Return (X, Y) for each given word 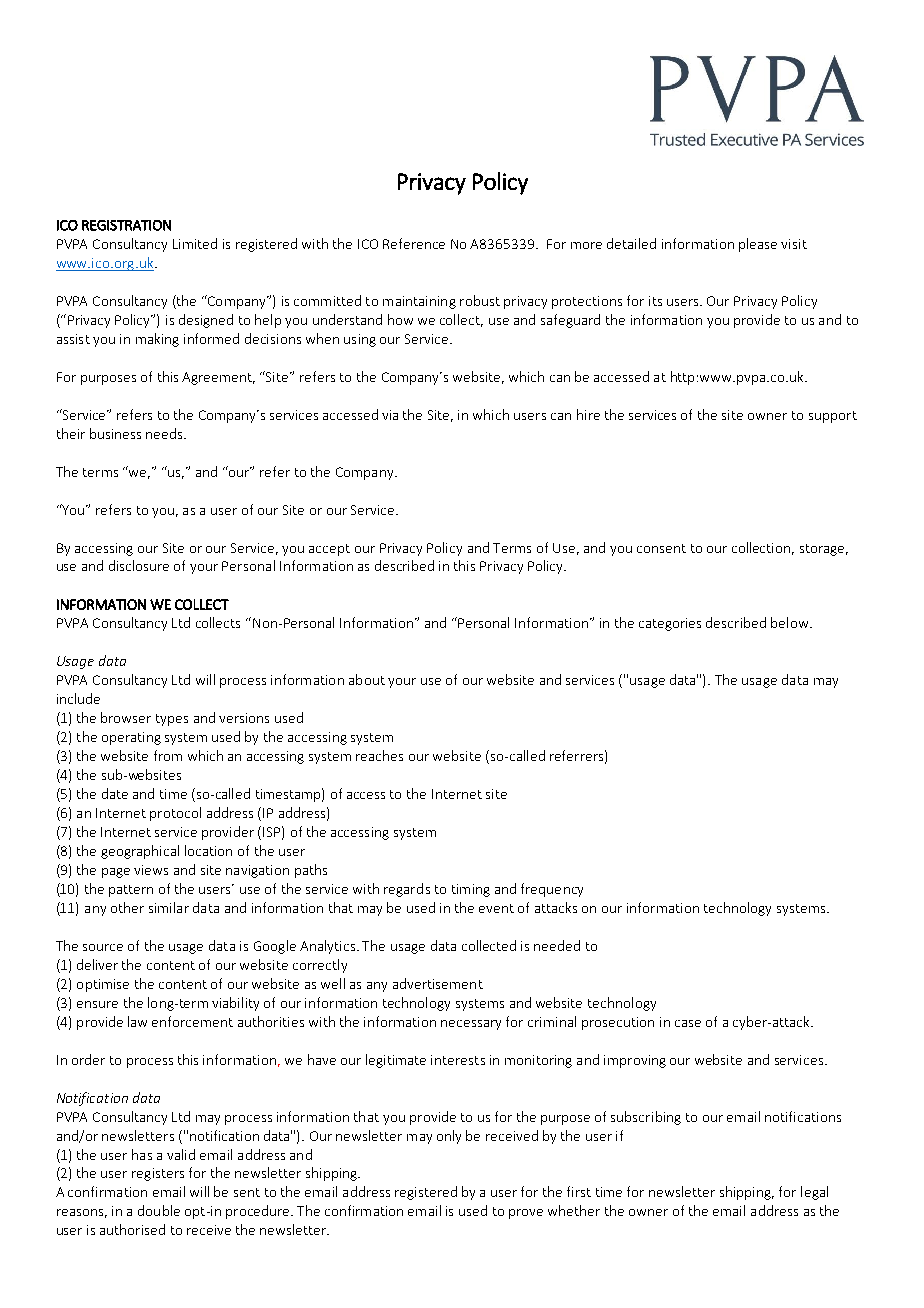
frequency (552, 890)
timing (471, 890)
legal (814, 1193)
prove (526, 1214)
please (758, 245)
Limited (195, 243)
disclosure (139, 565)
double (159, 1210)
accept (329, 550)
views (151, 870)
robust (480, 300)
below (789, 622)
